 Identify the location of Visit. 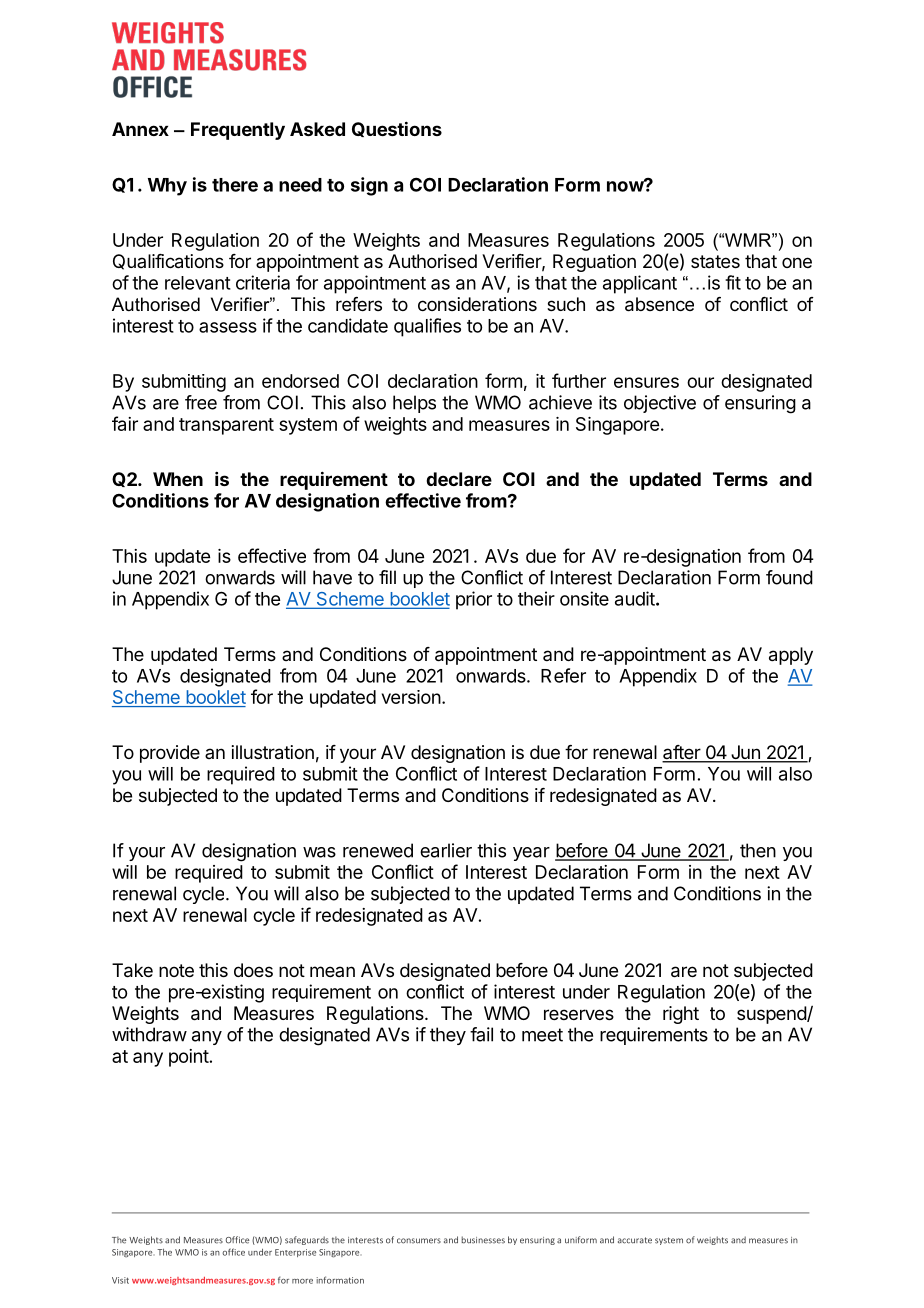
(120, 1280).
